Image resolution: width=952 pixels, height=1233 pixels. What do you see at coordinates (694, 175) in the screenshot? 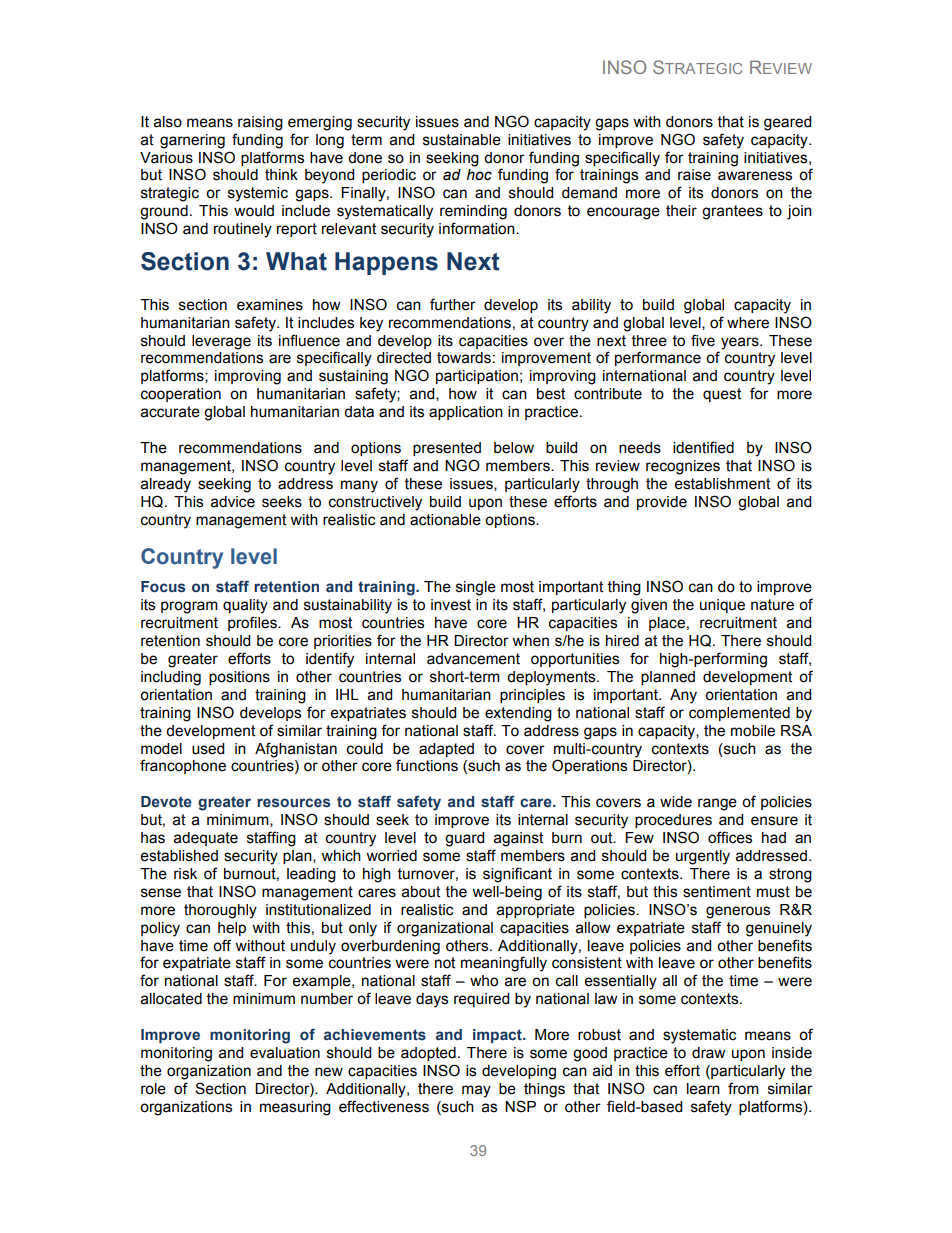
I see `raise` at bounding box center [694, 175].
